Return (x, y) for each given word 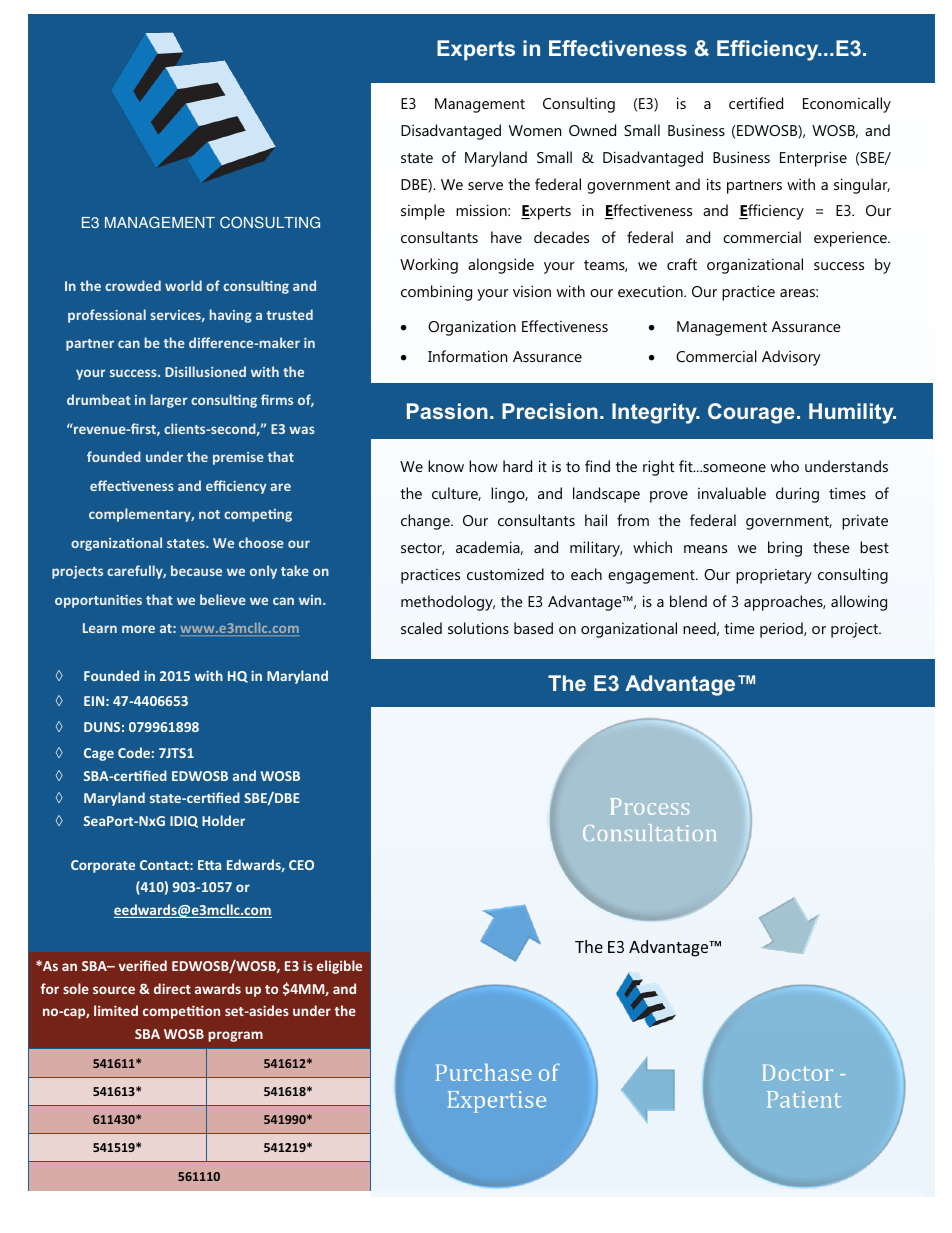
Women (535, 130)
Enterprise (813, 159)
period (782, 630)
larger (169, 401)
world (183, 285)
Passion (447, 411)
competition (181, 1012)
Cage (99, 754)
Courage (751, 413)
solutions (478, 628)
